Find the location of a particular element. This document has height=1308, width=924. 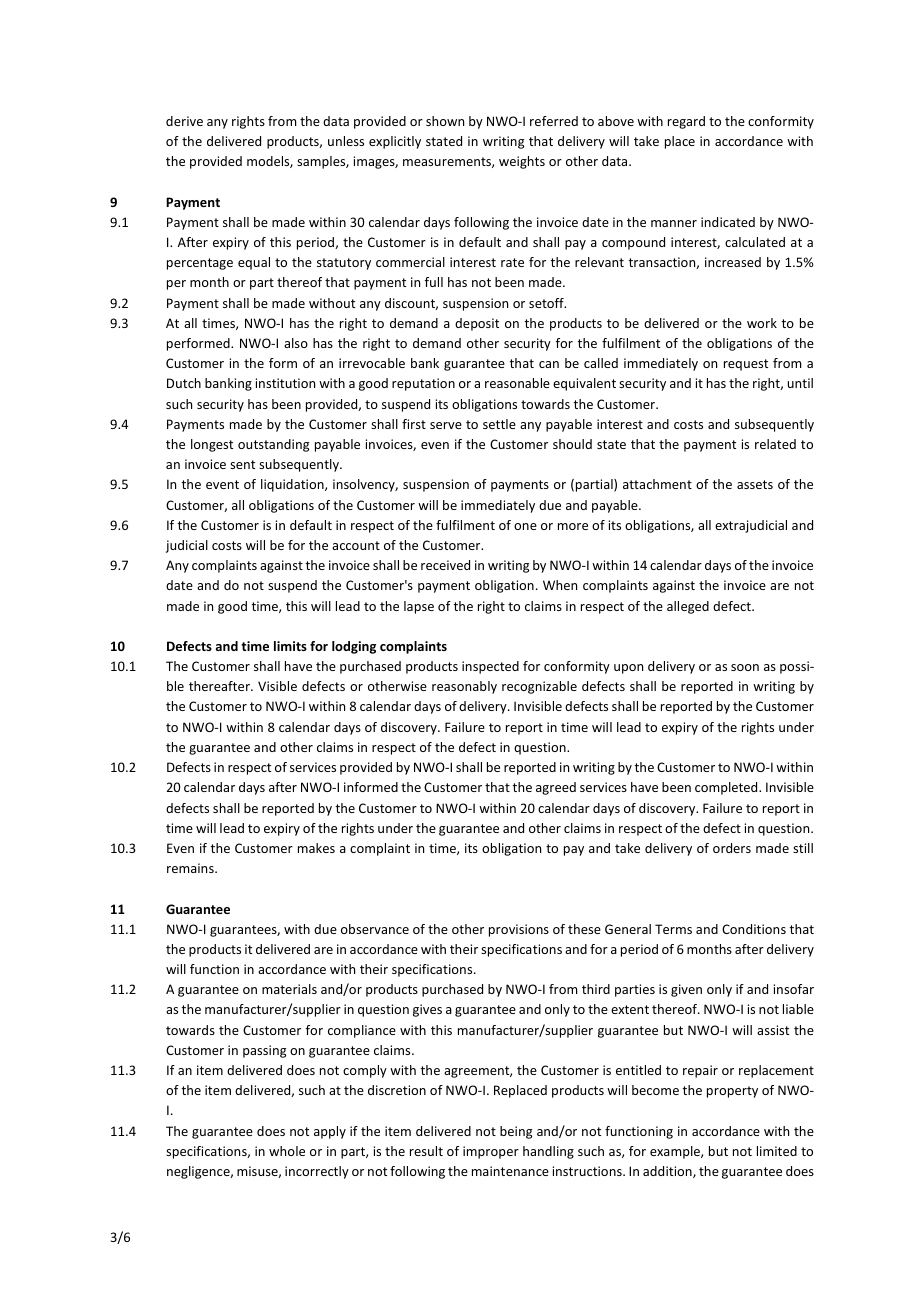

Conditions is located at coordinates (754, 929).
